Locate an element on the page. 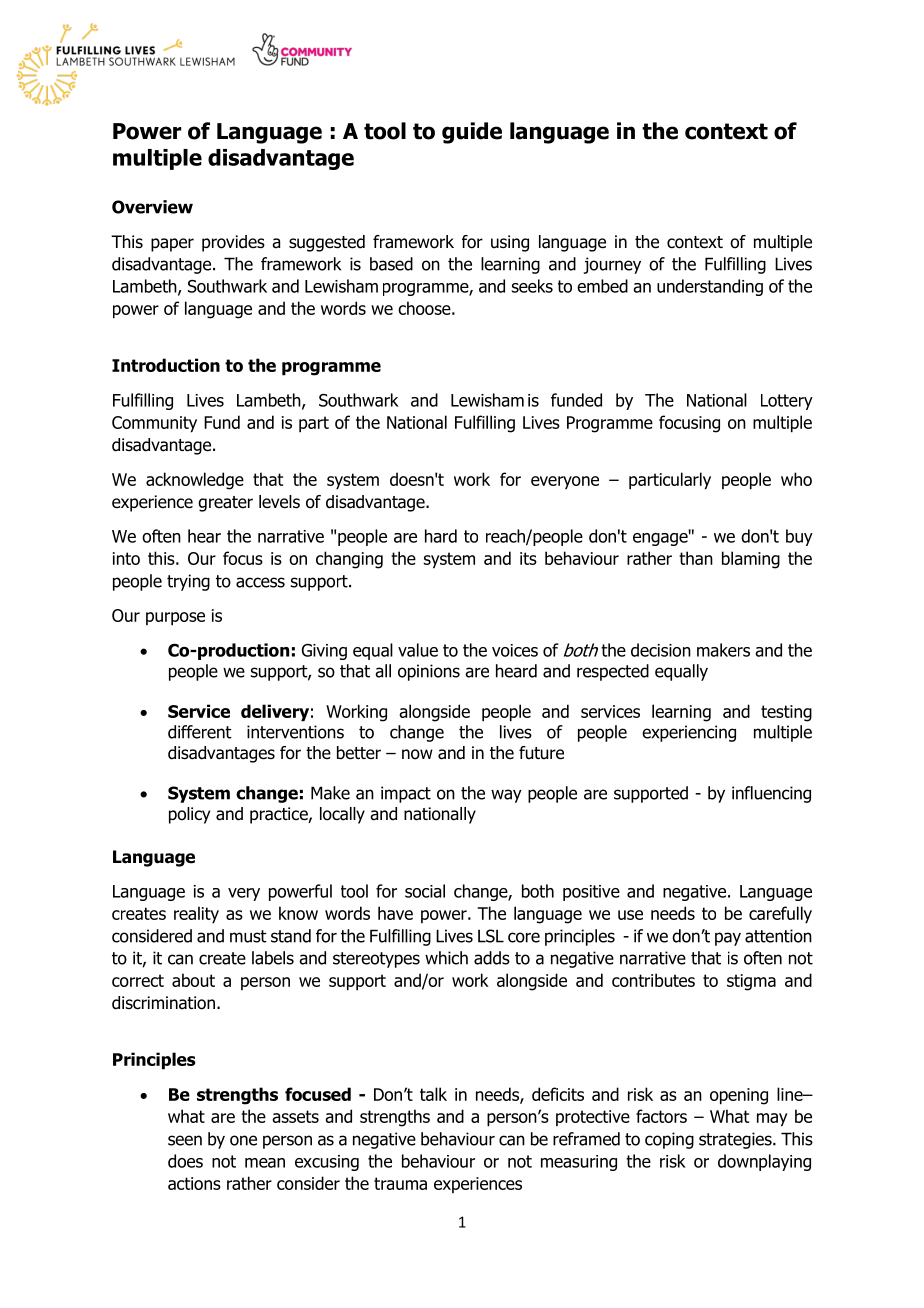 The height and width of the document is (1308, 924). way is located at coordinates (506, 796).
